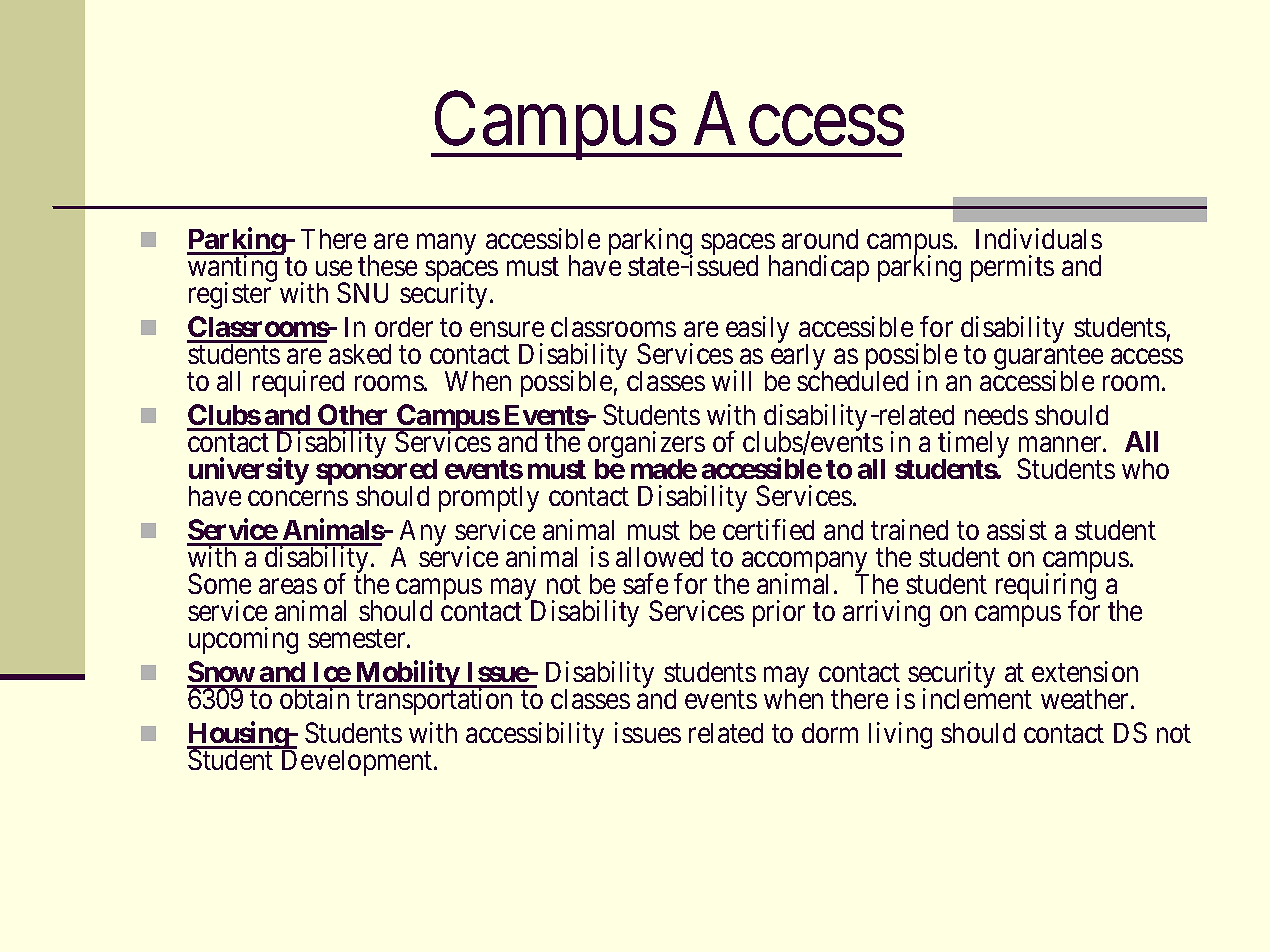  I want to click on Development, so click(358, 763).
